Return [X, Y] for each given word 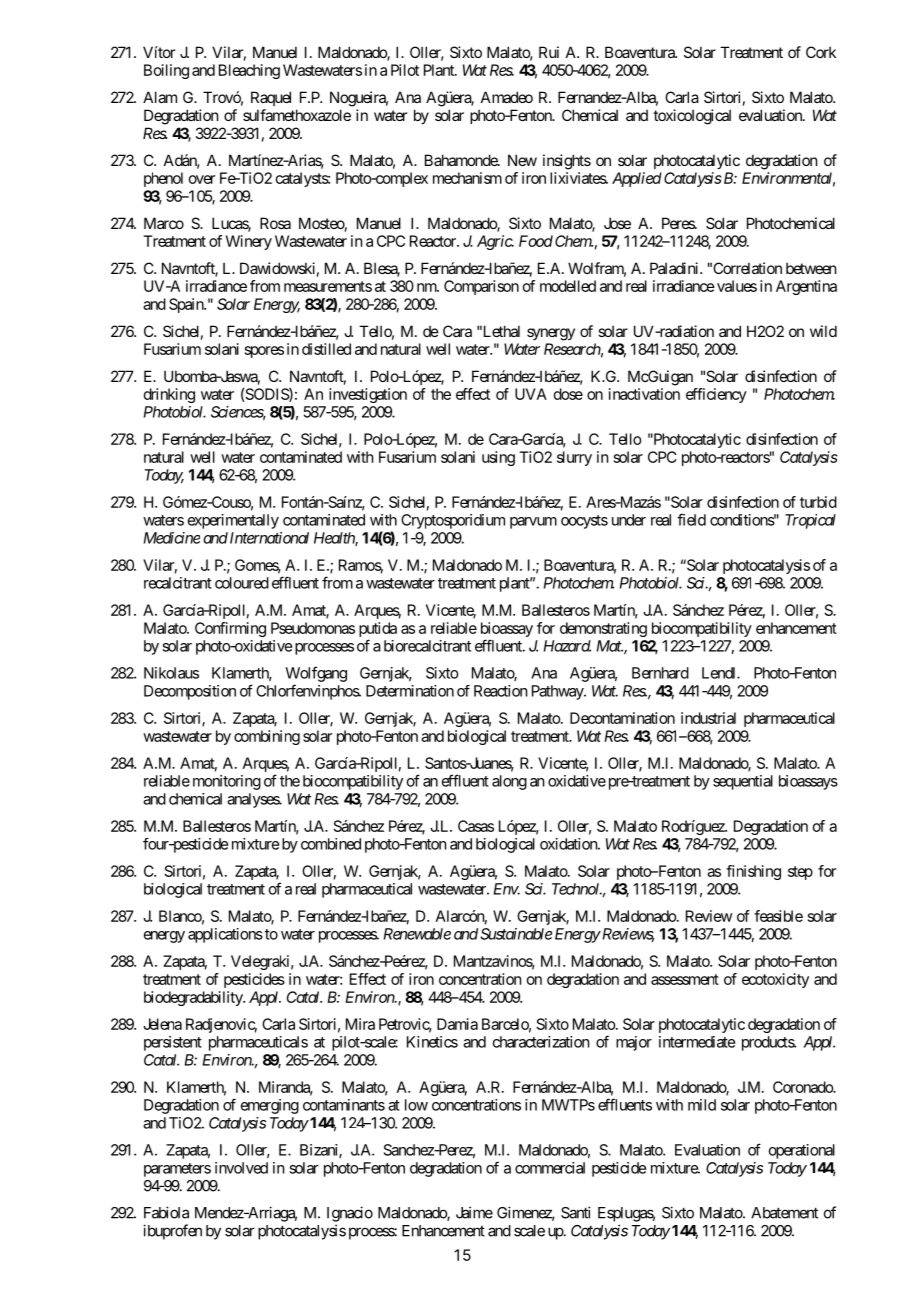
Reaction [500, 691]
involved [241, 1168]
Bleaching [249, 71]
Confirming [230, 629]
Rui [549, 52]
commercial [550, 1168]
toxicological [692, 117]
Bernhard [660, 673]
